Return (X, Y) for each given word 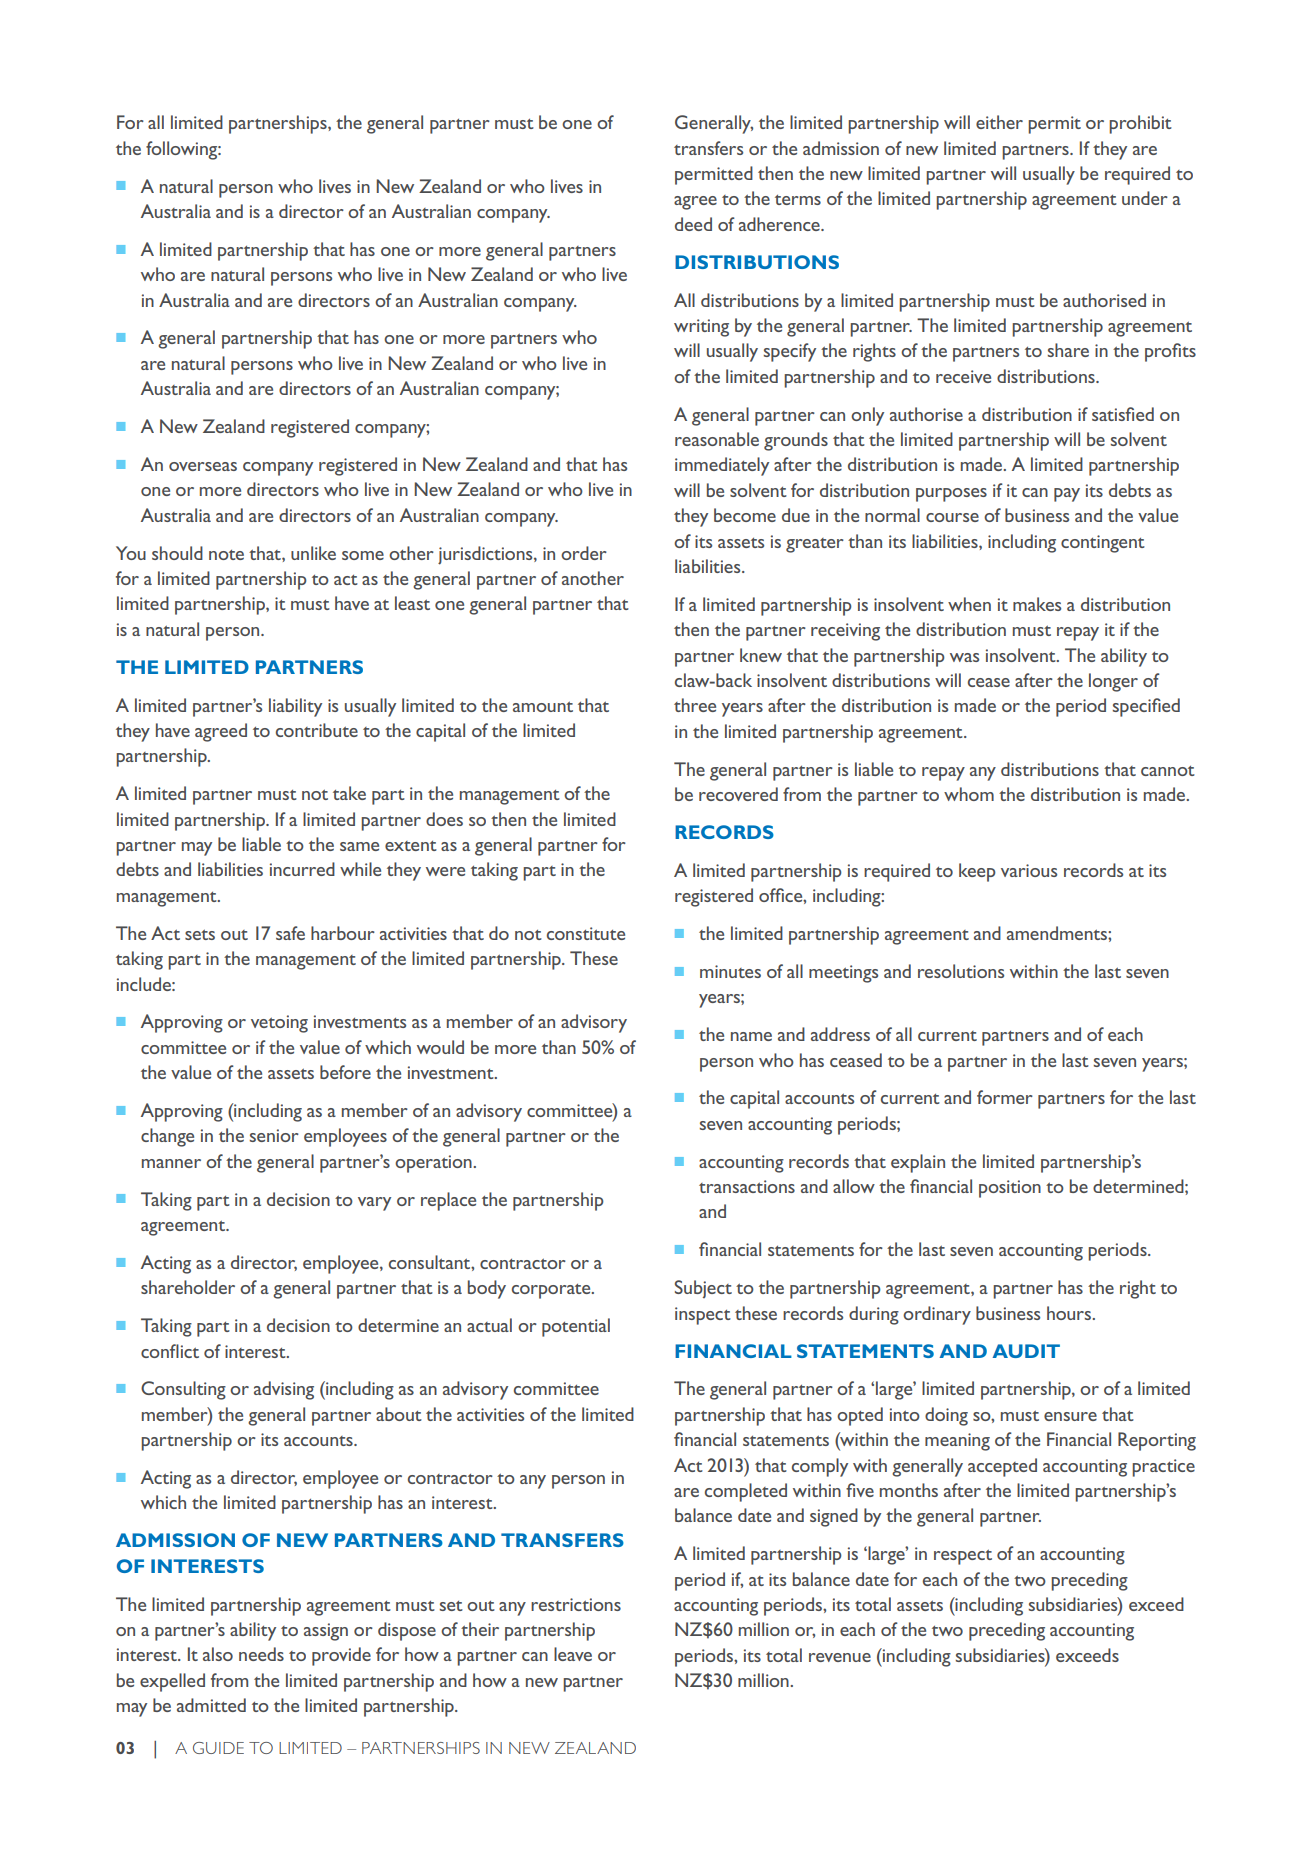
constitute (586, 933)
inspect (703, 1316)
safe (290, 933)
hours (1070, 1313)
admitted (211, 1705)
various (1029, 870)
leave (573, 1654)
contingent (1103, 544)
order (584, 553)
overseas (203, 466)
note (226, 555)
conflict (170, 1351)
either (999, 122)
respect (963, 1557)
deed (693, 224)
